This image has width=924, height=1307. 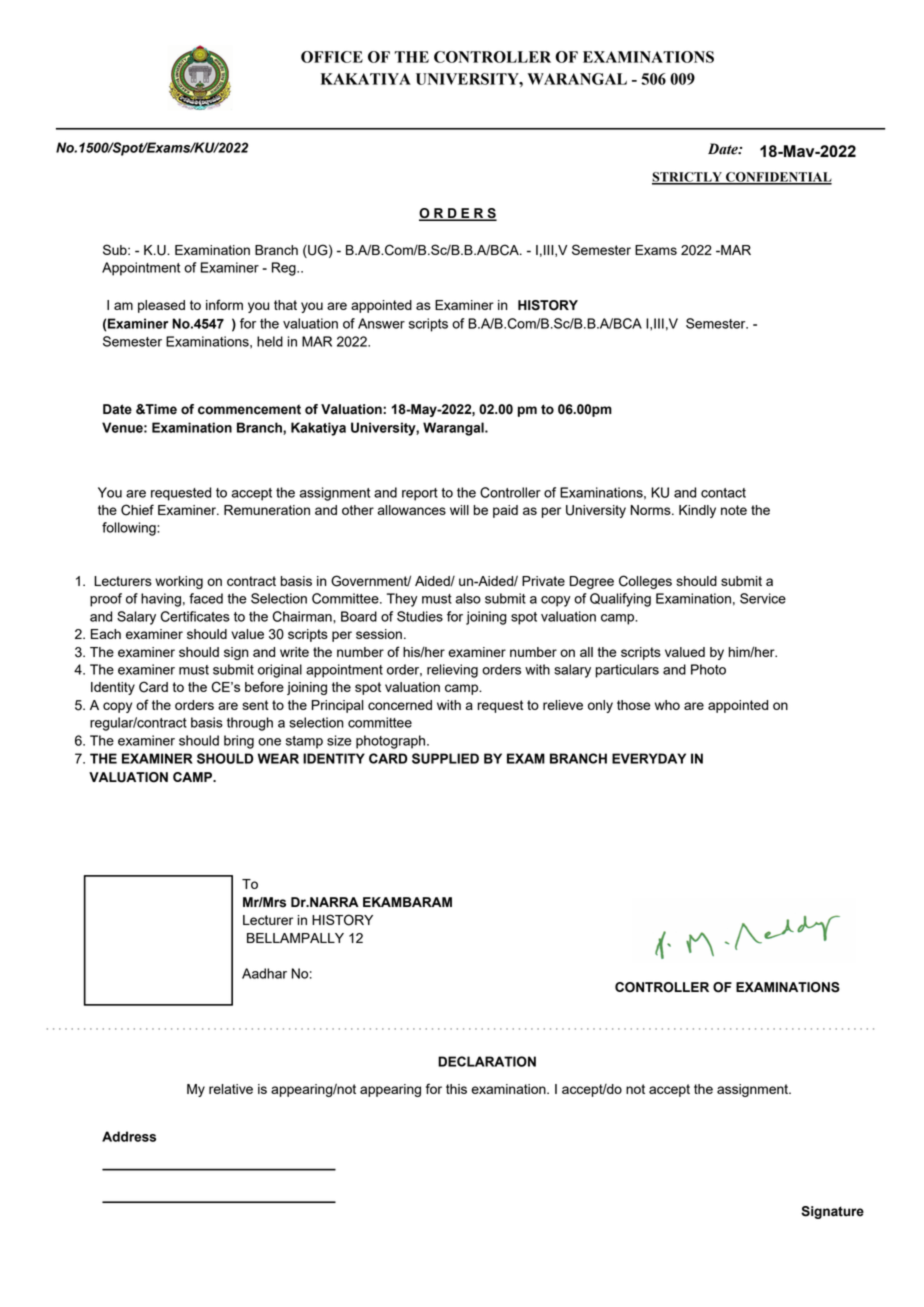 What do you see at coordinates (332, 57) in the image?
I see `OFFICE` at bounding box center [332, 57].
